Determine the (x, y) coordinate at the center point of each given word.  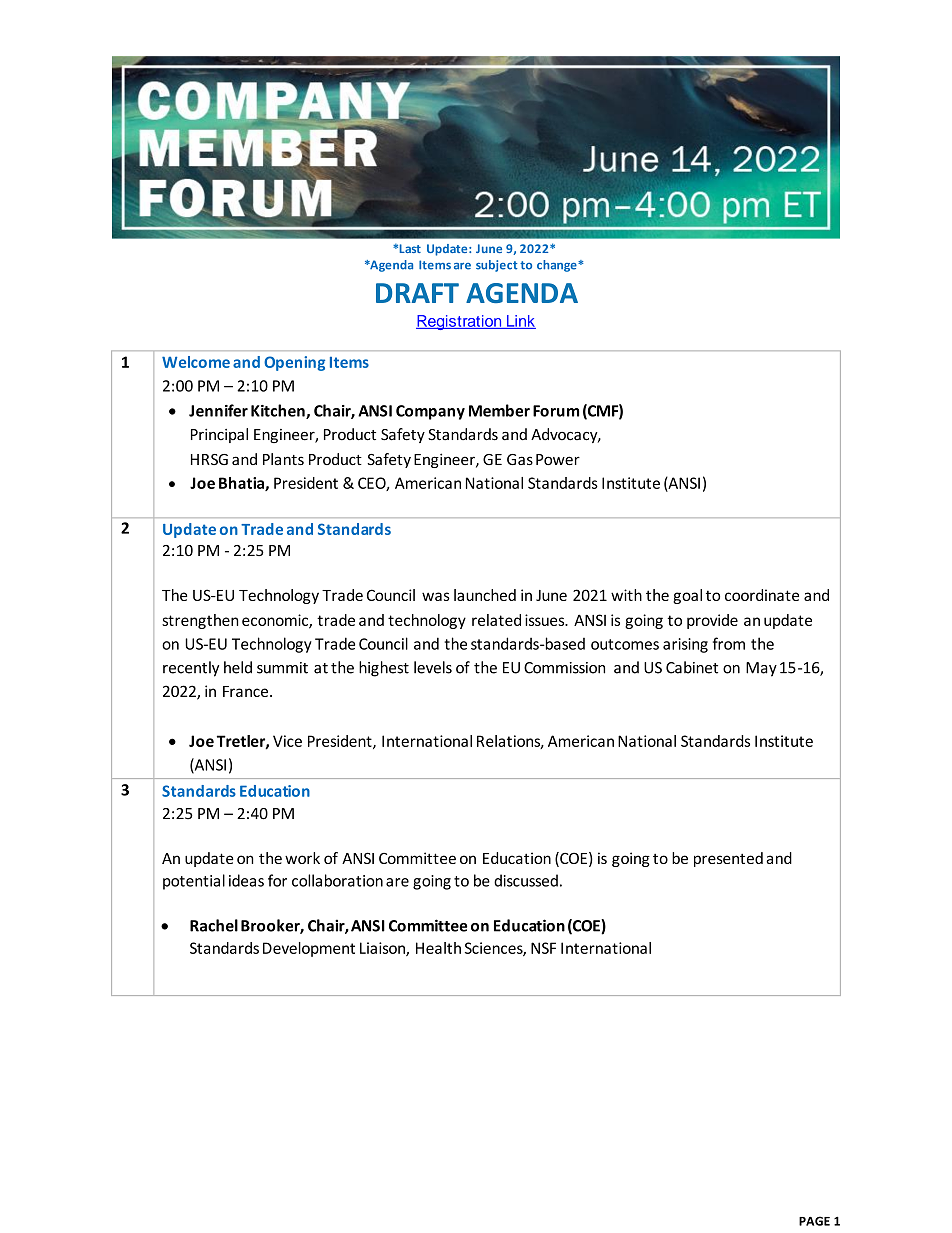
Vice (287, 741)
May (761, 669)
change (558, 266)
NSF (543, 948)
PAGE (814, 1221)
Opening (294, 363)
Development (309, 949)
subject (496, 266)
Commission (564, 668)
